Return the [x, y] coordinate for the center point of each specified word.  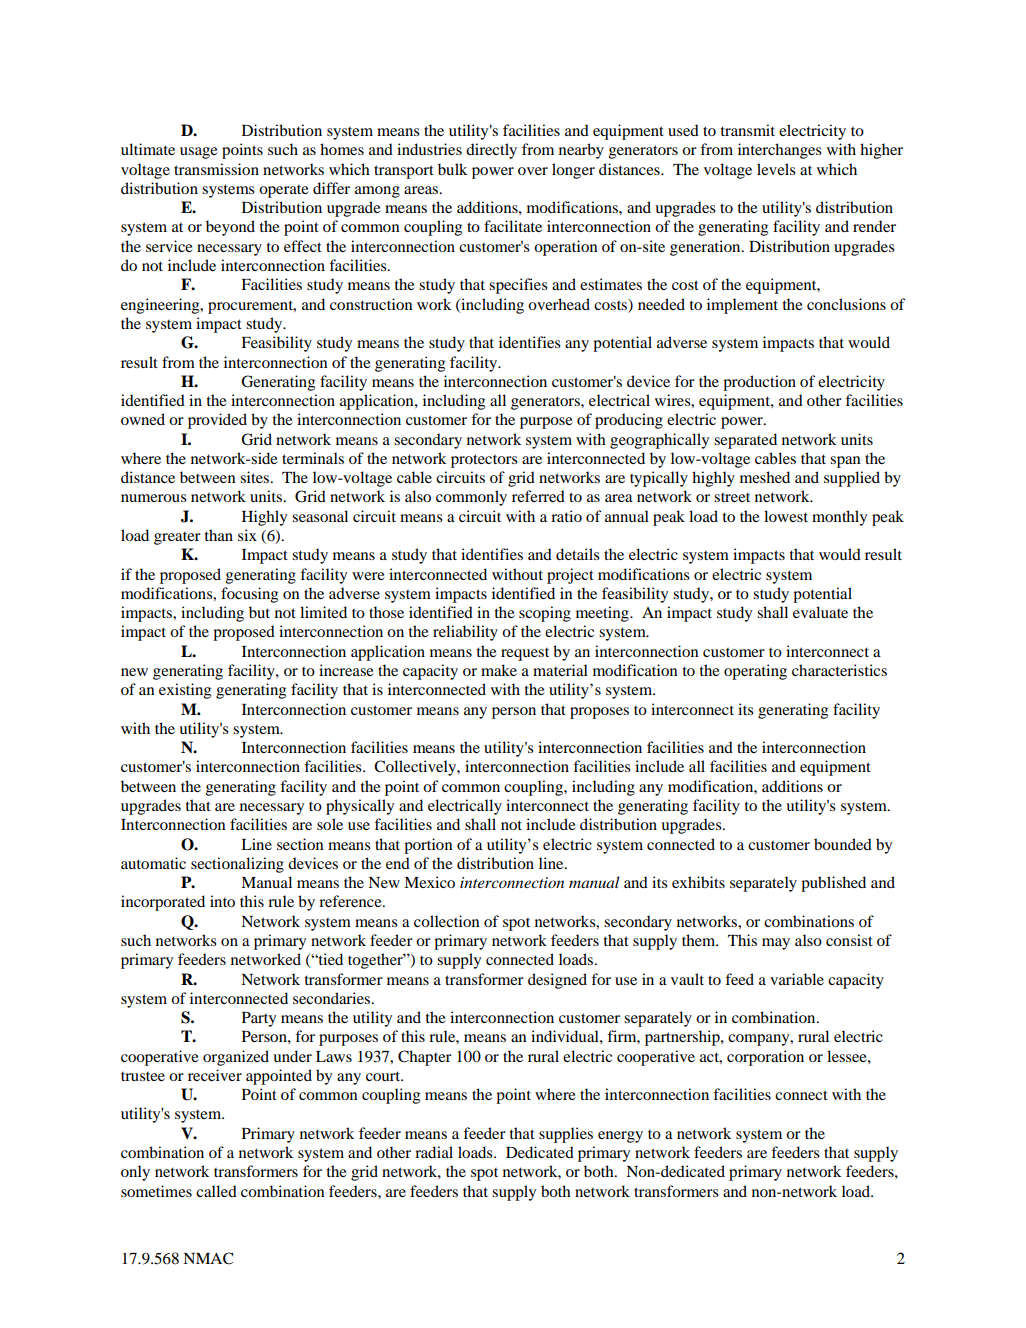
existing [185, 691]
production [759, 383]
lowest [786, 516]
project [570, 576]
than [219, 535]
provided [217, 421]
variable [797, 979]
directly [491, 151]
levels [776, 169]
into [222, 901]
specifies [518, 286]
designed [557, 981]
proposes [599, 713]
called [216, 1191]
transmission [216, 169]
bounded [843, 844]
